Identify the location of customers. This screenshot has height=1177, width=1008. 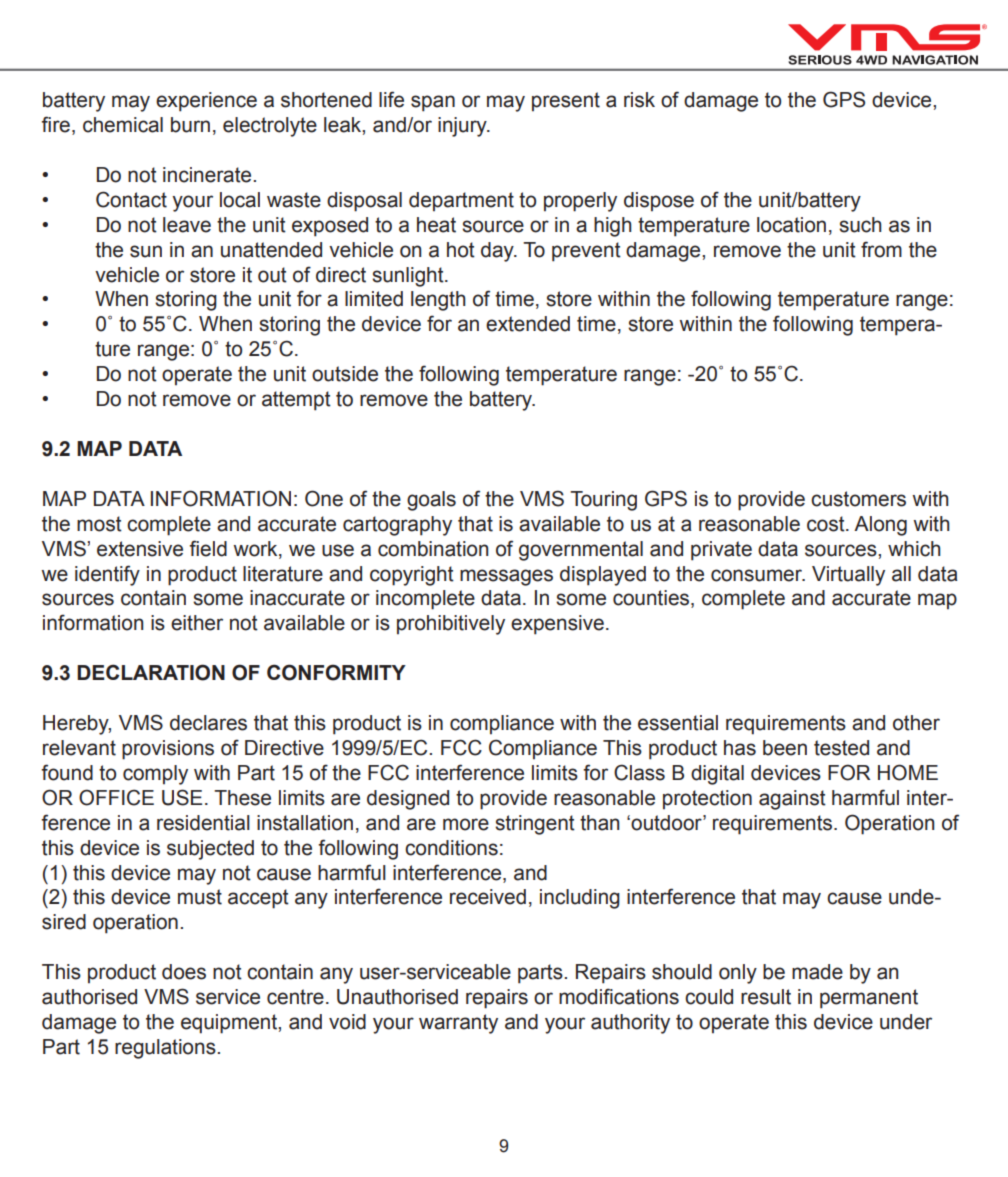
(858, 499).
